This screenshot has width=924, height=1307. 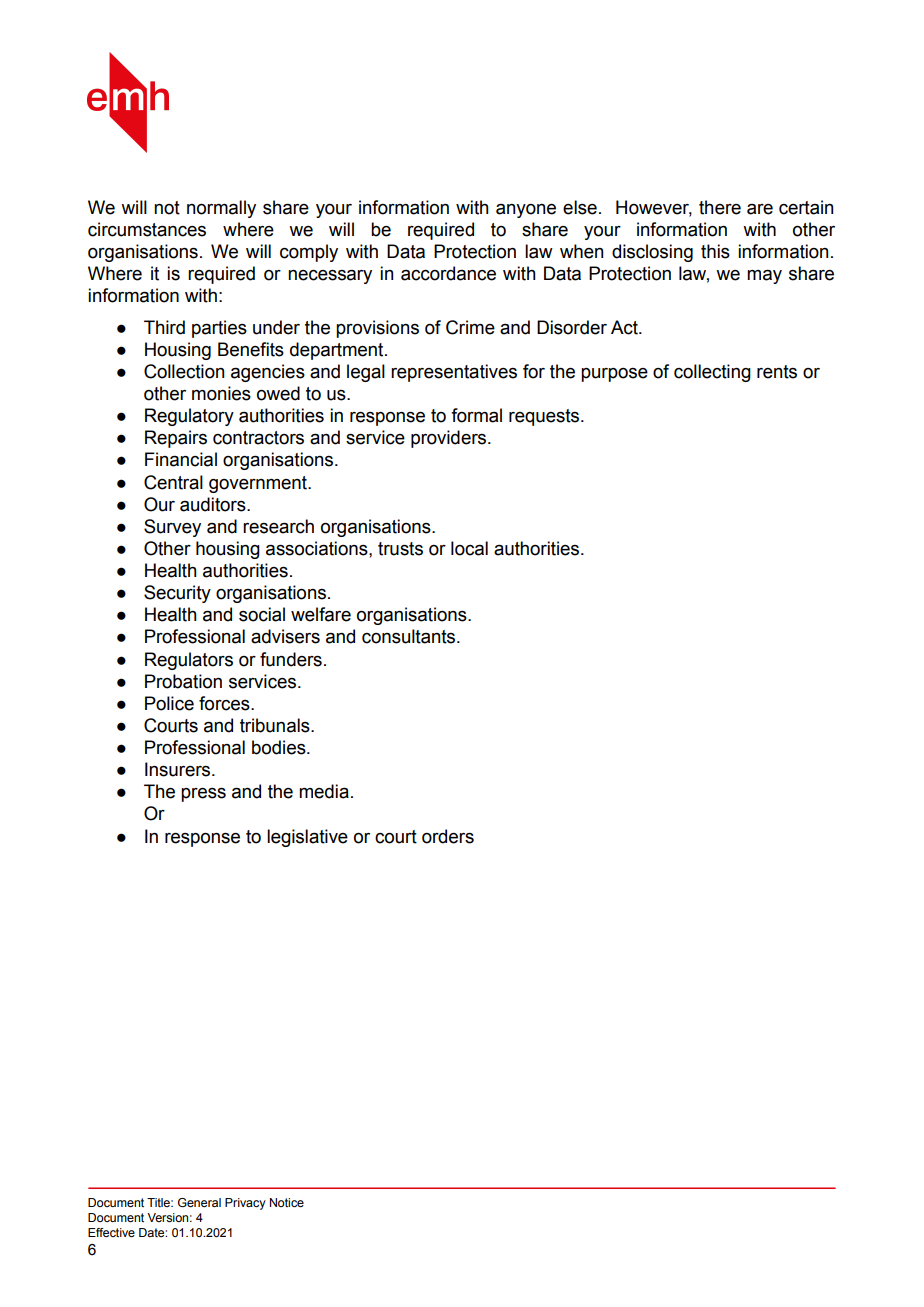 What do you see at coordinates (450, 439) in the screenshot?
I see `providers` at bounding box center [450, 439].
